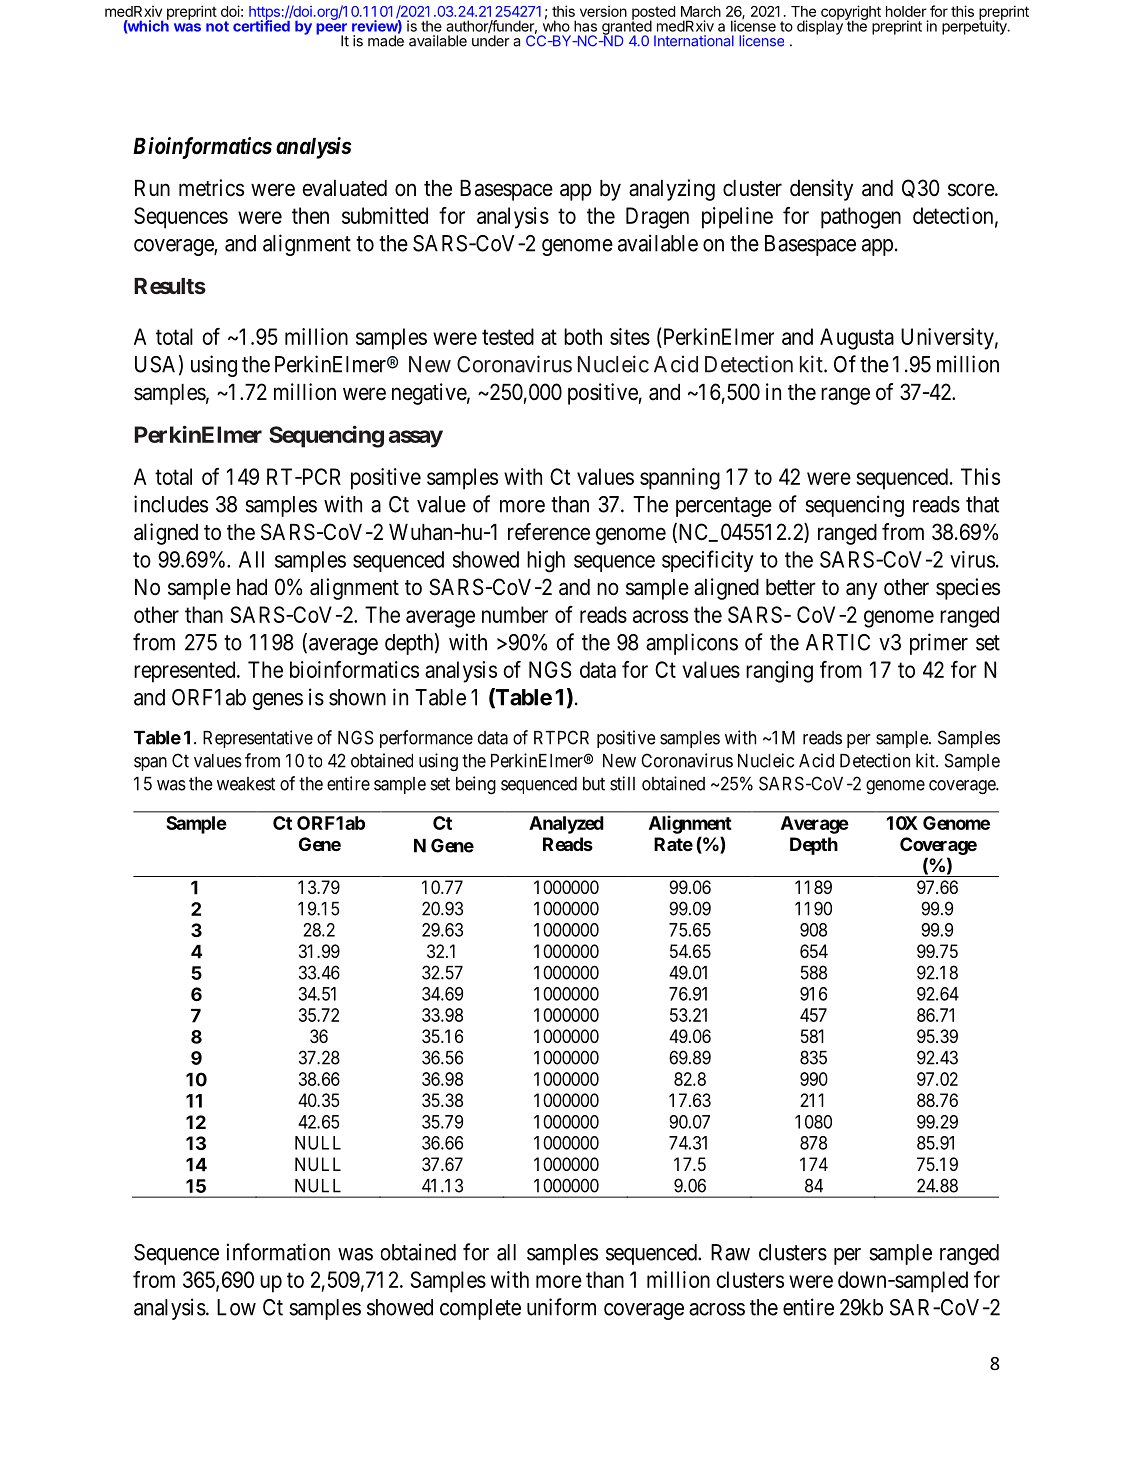 The width and height of the document is (1133, 1467). Describe the element at coordinates (556, 25) in the document. I see `who` at that location.
